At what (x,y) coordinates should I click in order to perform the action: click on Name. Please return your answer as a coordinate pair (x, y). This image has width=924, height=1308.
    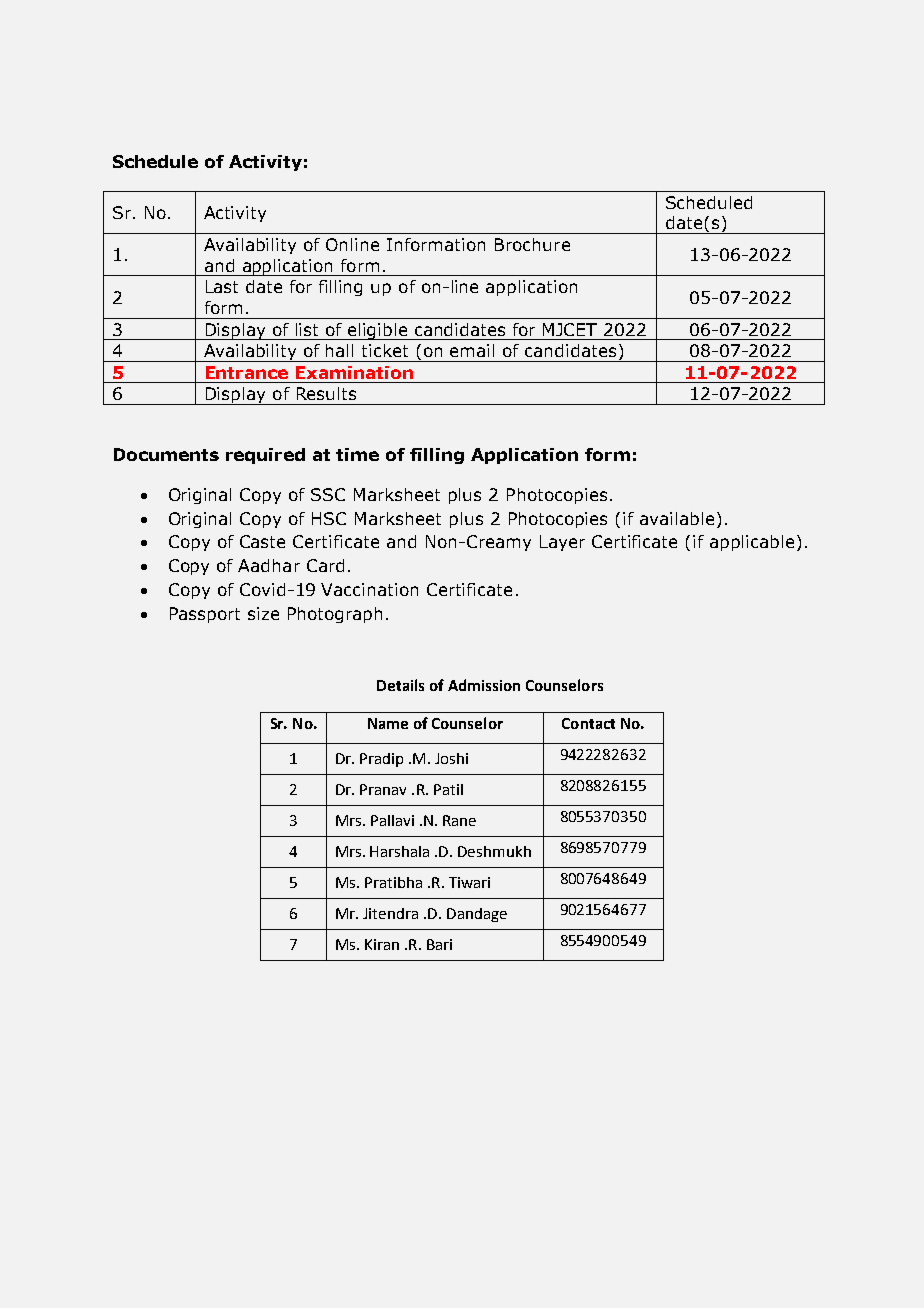
    Looking at the image, I should click on (388, 723).
